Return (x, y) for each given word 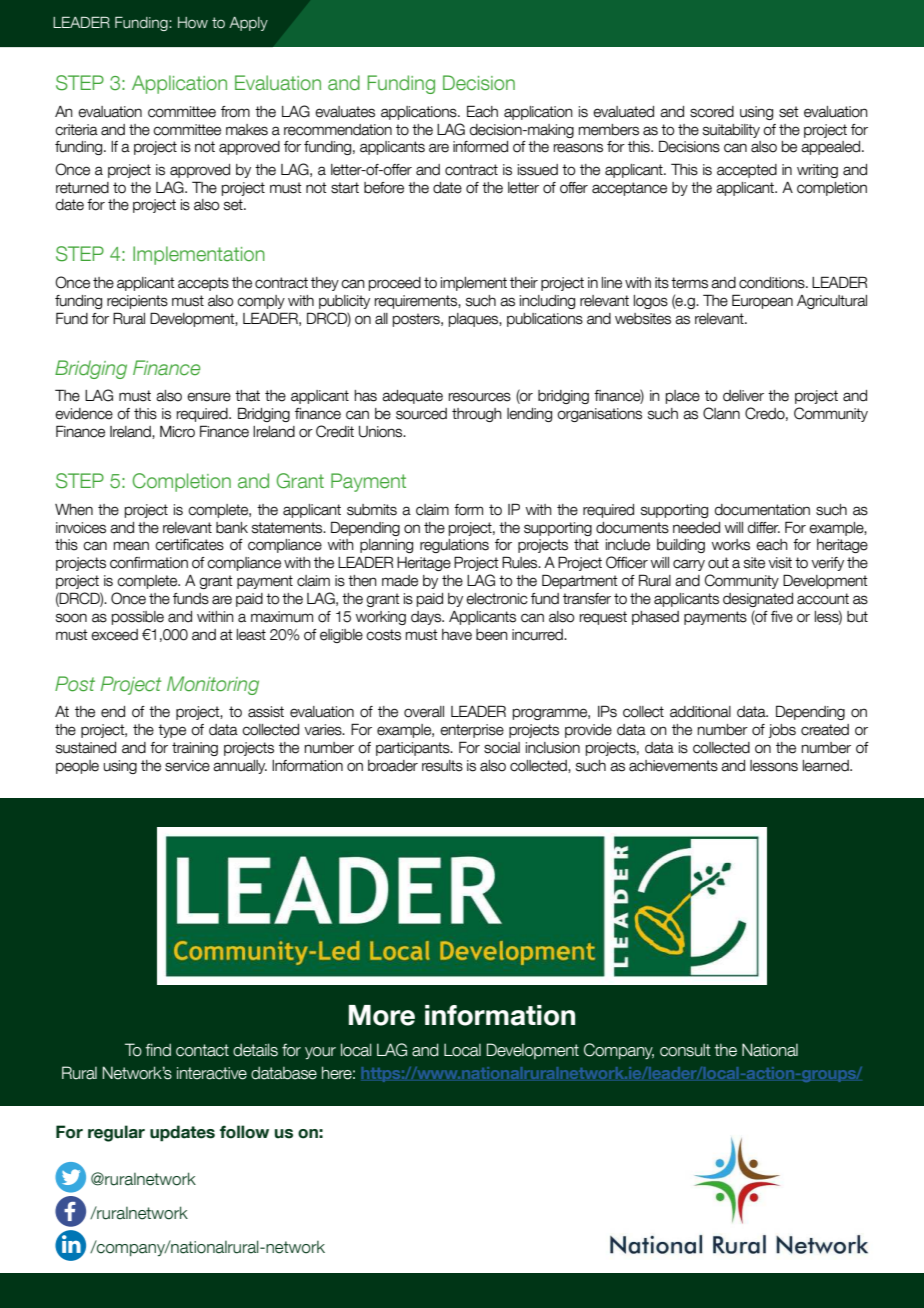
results (442, 766)
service (187, 766)
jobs (782, 731)
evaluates (345, 112)
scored (712, 112)
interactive (212, 1073)
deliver (743, 396)
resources (480, 397)
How (193, 23)
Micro (177, 432)
